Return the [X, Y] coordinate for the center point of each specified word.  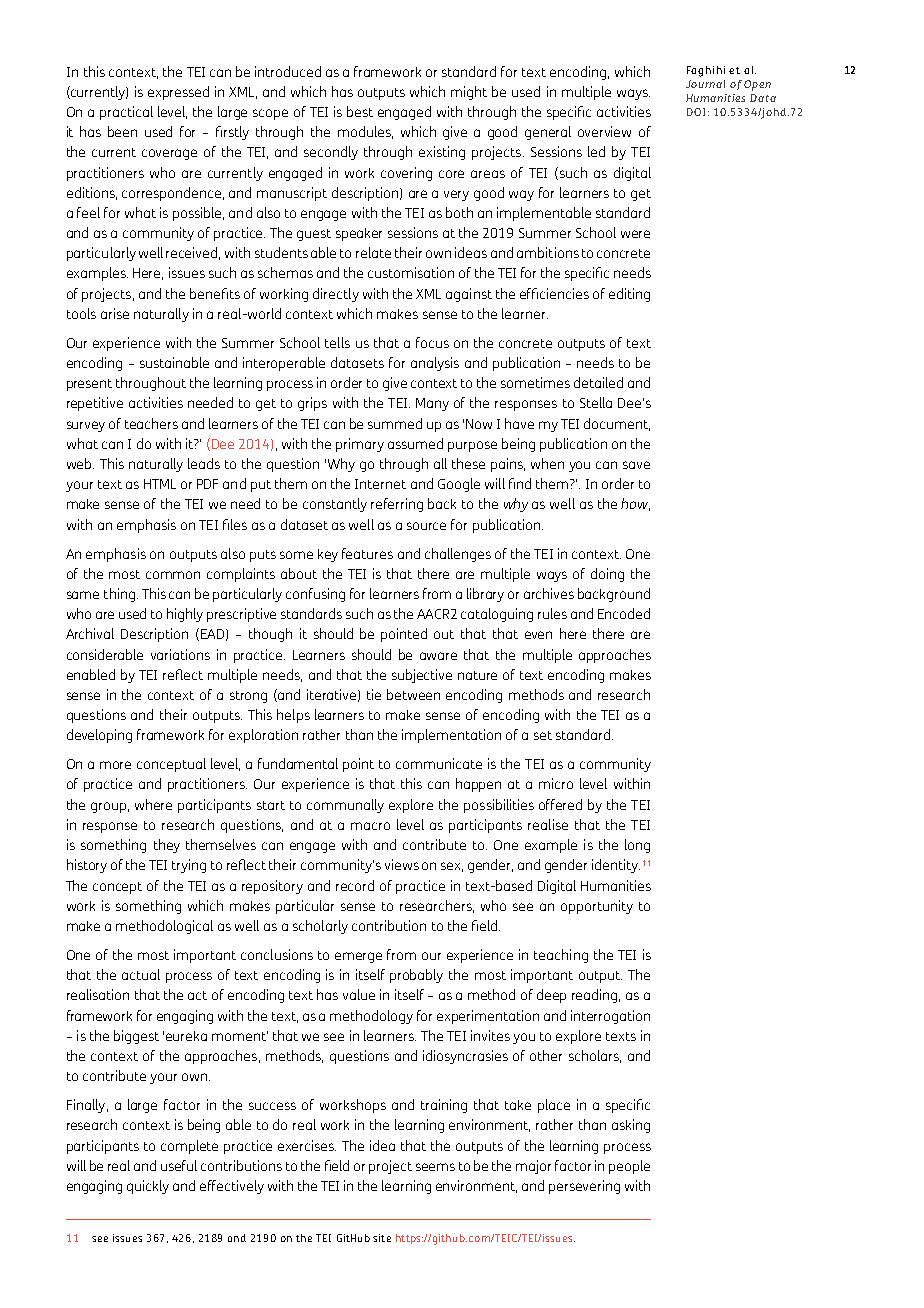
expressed [178, 93]
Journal [705, 84]
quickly [148, 1187]
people [629, 1167]
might [469, 93]
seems [435, 1167]
